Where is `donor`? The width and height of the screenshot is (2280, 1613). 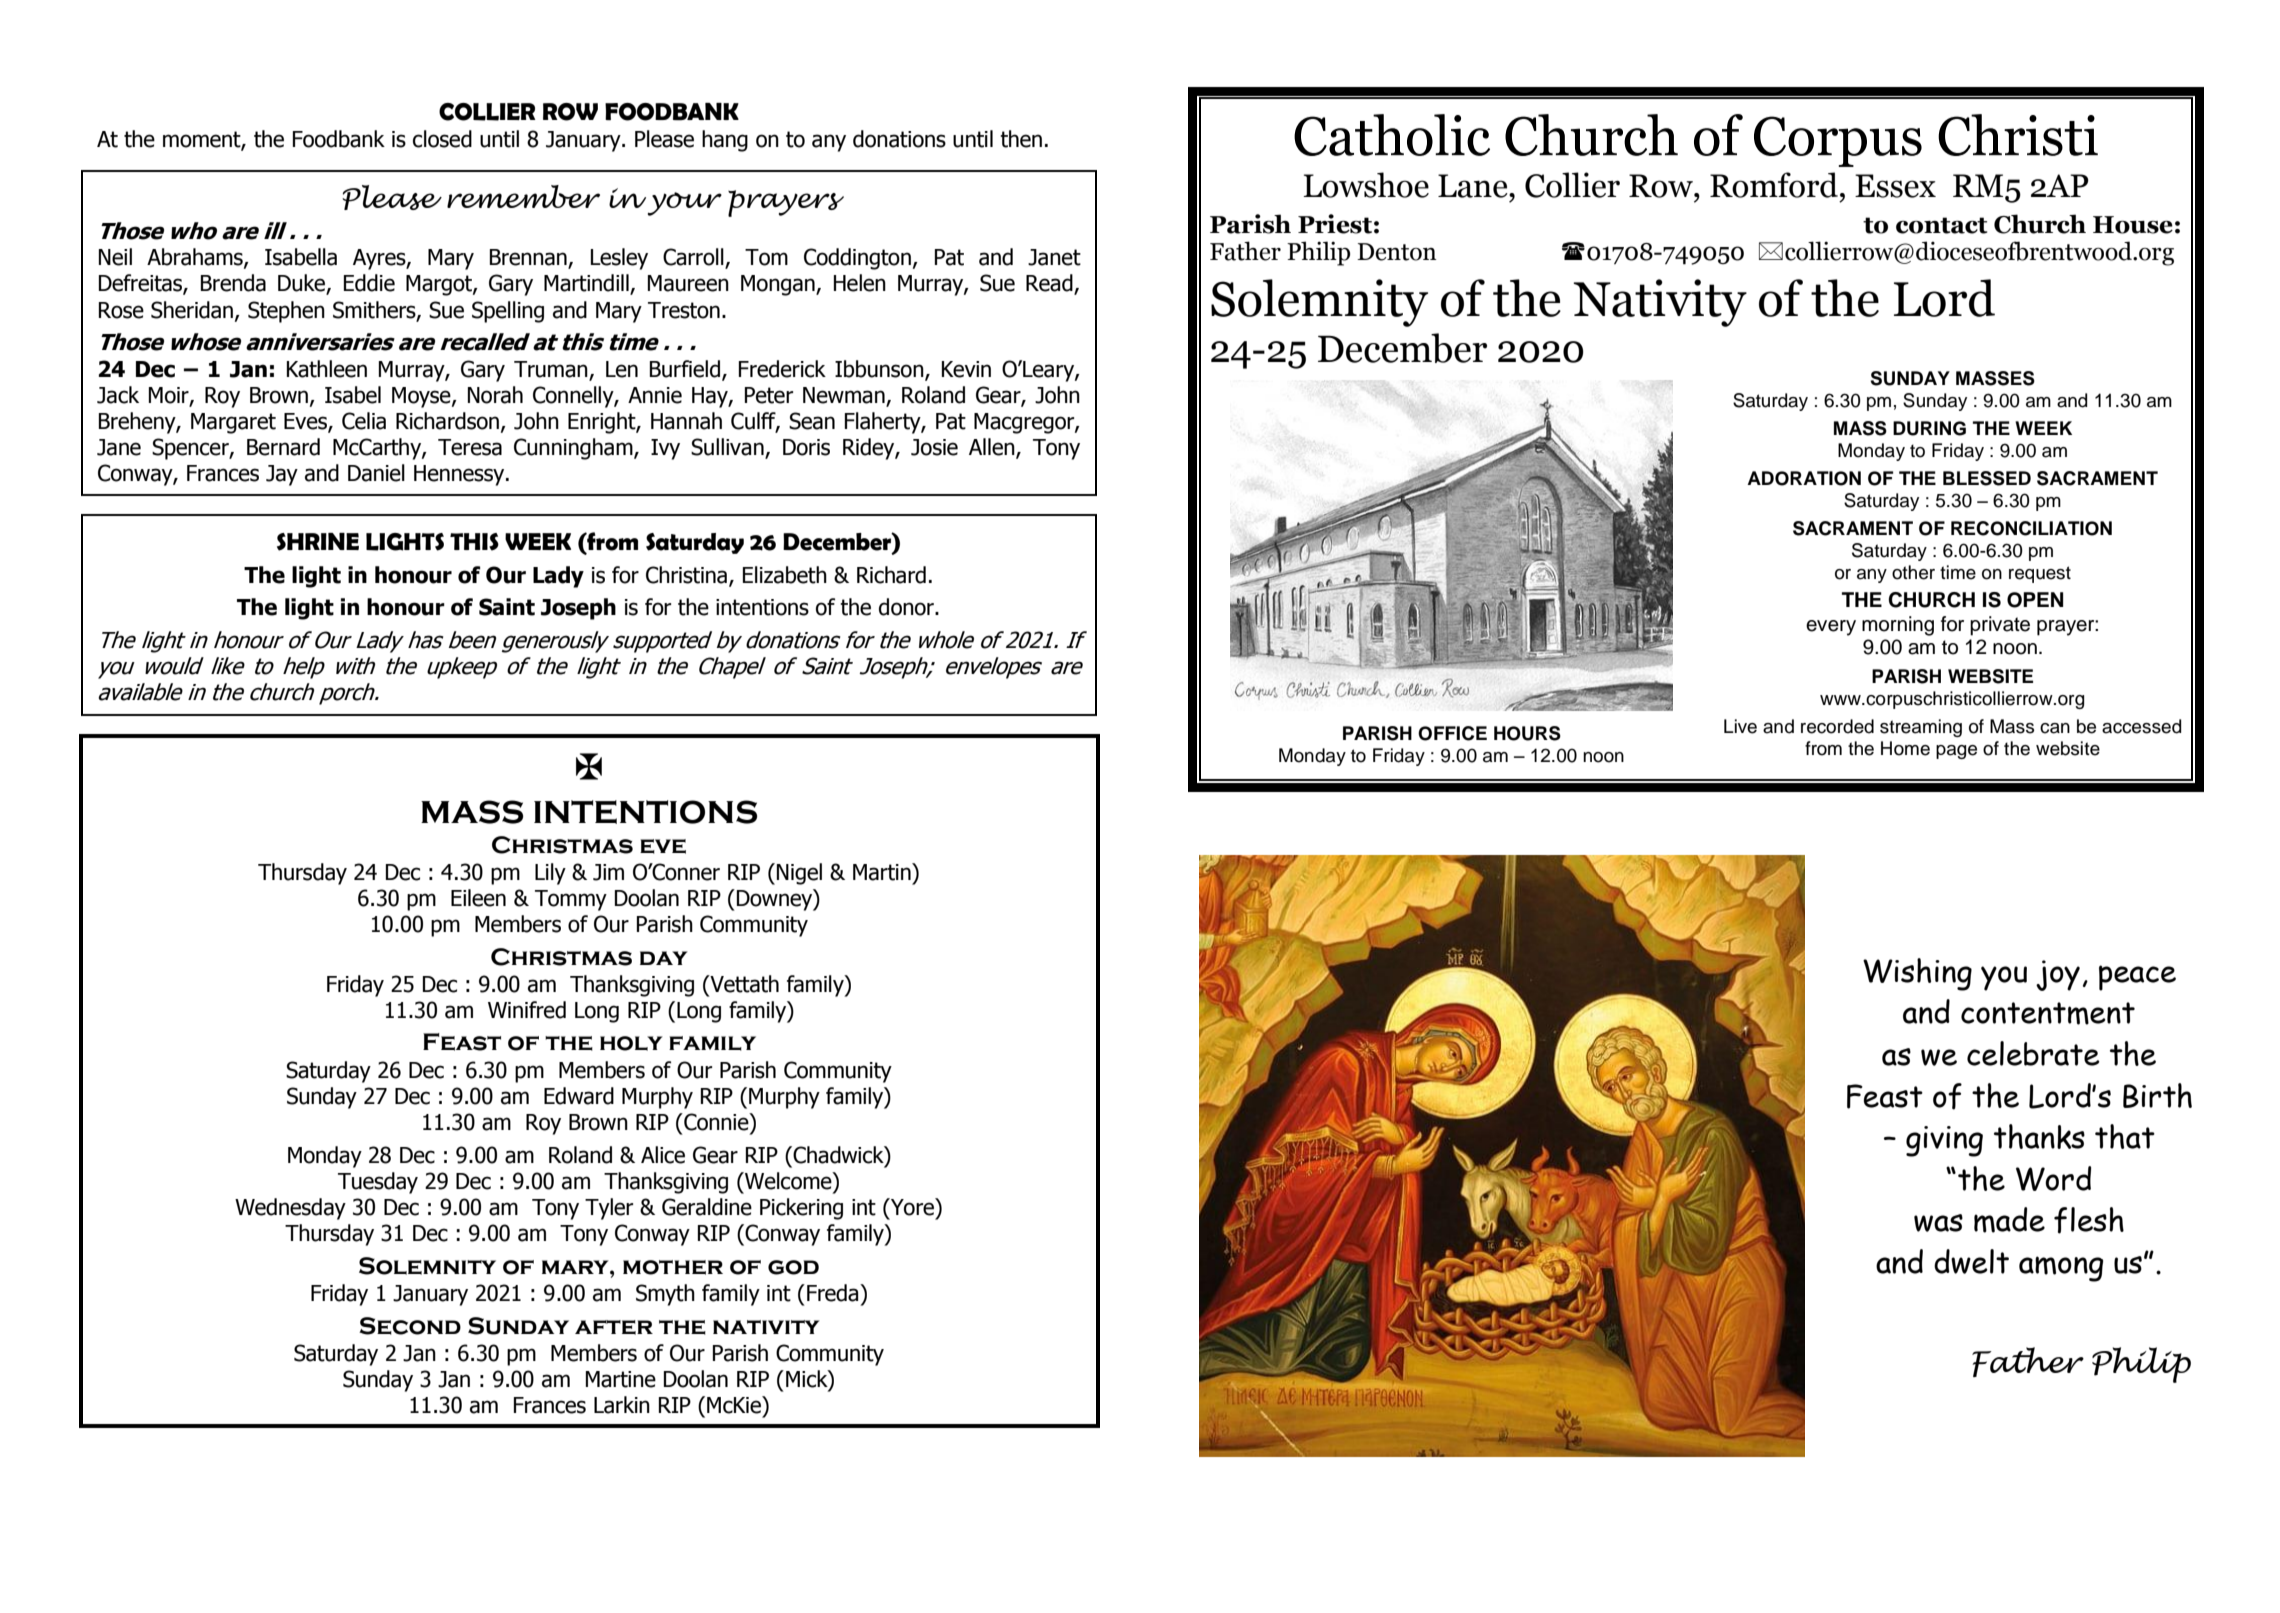 donor is located at coordinates (907, 607).
